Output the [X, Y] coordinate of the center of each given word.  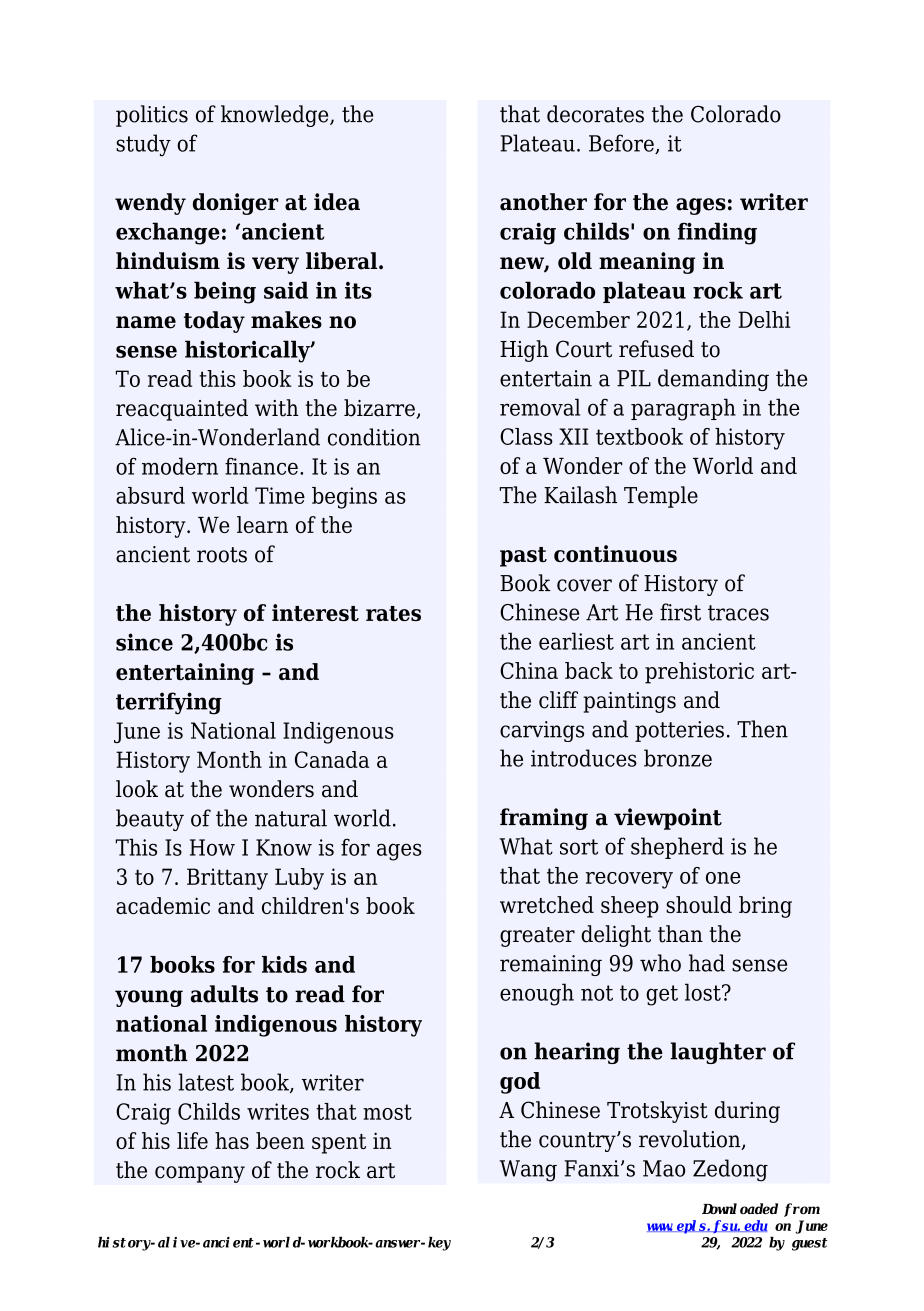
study [143, 145]
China [529, 670]
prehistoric [699, 673]
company [200, 1174]
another [543, 202]
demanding [713, 380]
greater [537, 937]
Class [526, 436]
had [707, 963]
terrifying [169, 703]
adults [224, 994]
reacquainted [182, 410]
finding [717, 233]
